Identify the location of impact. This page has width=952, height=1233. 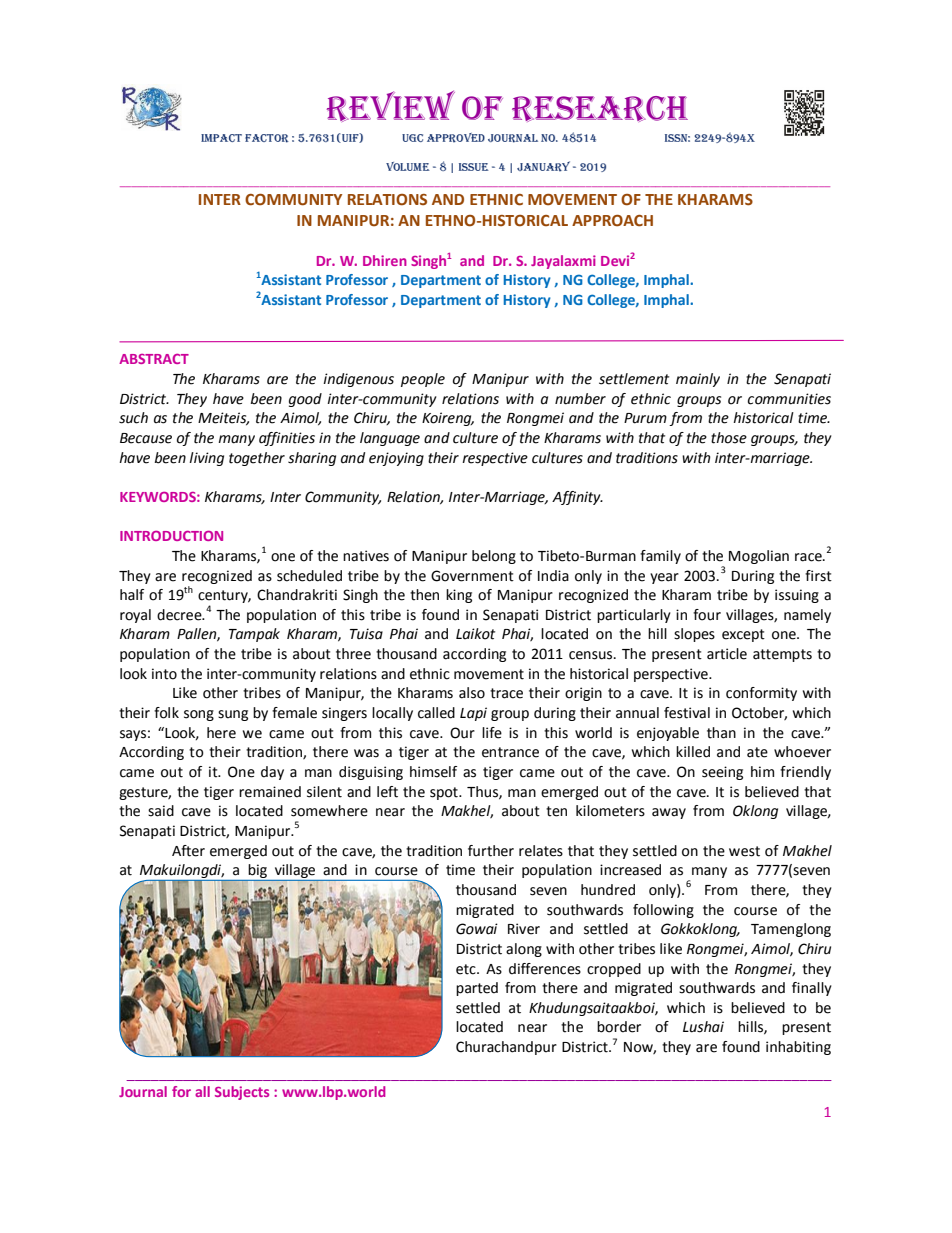
(221, 138).
